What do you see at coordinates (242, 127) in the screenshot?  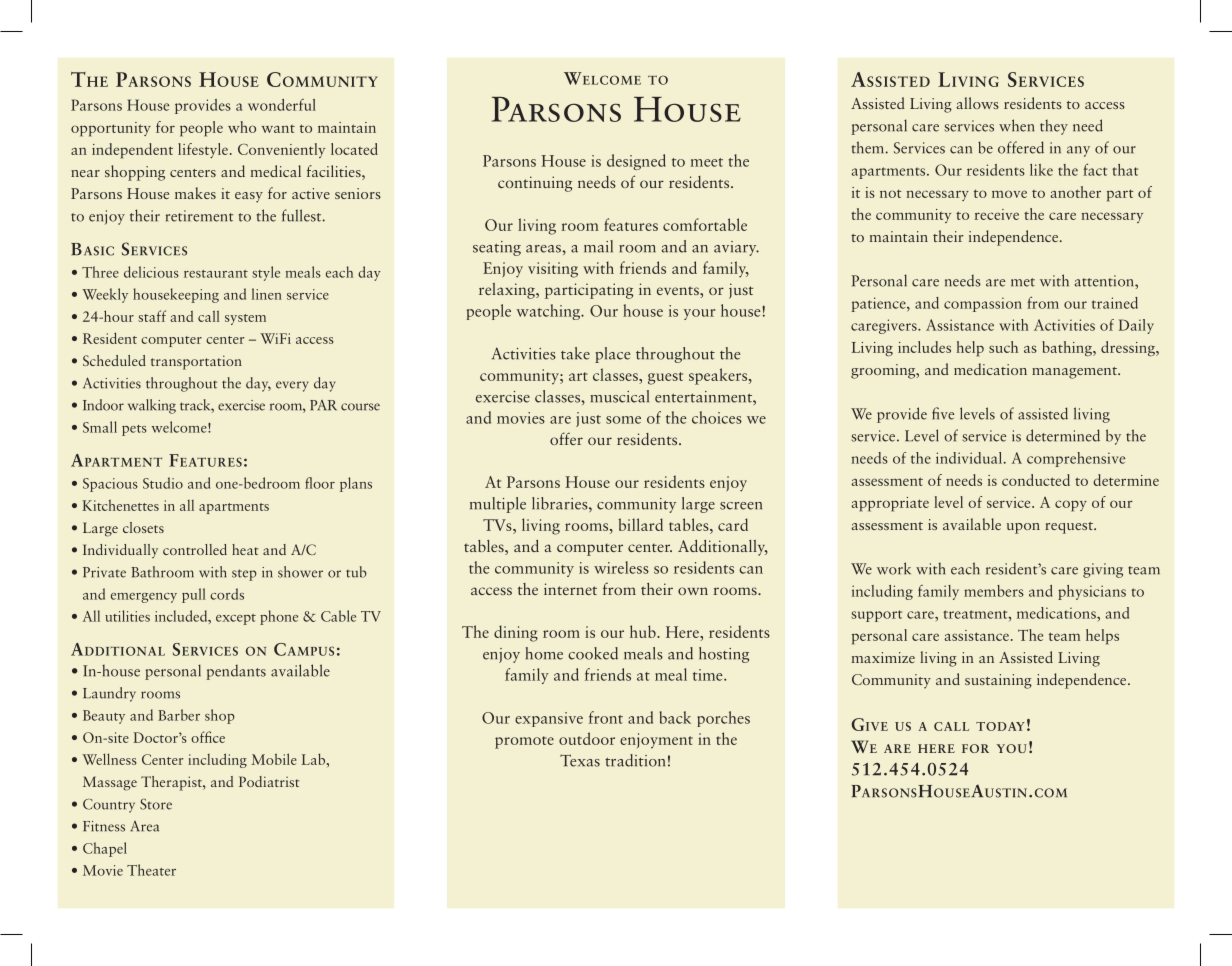 I see `who` at bounding box center [242, 127].
